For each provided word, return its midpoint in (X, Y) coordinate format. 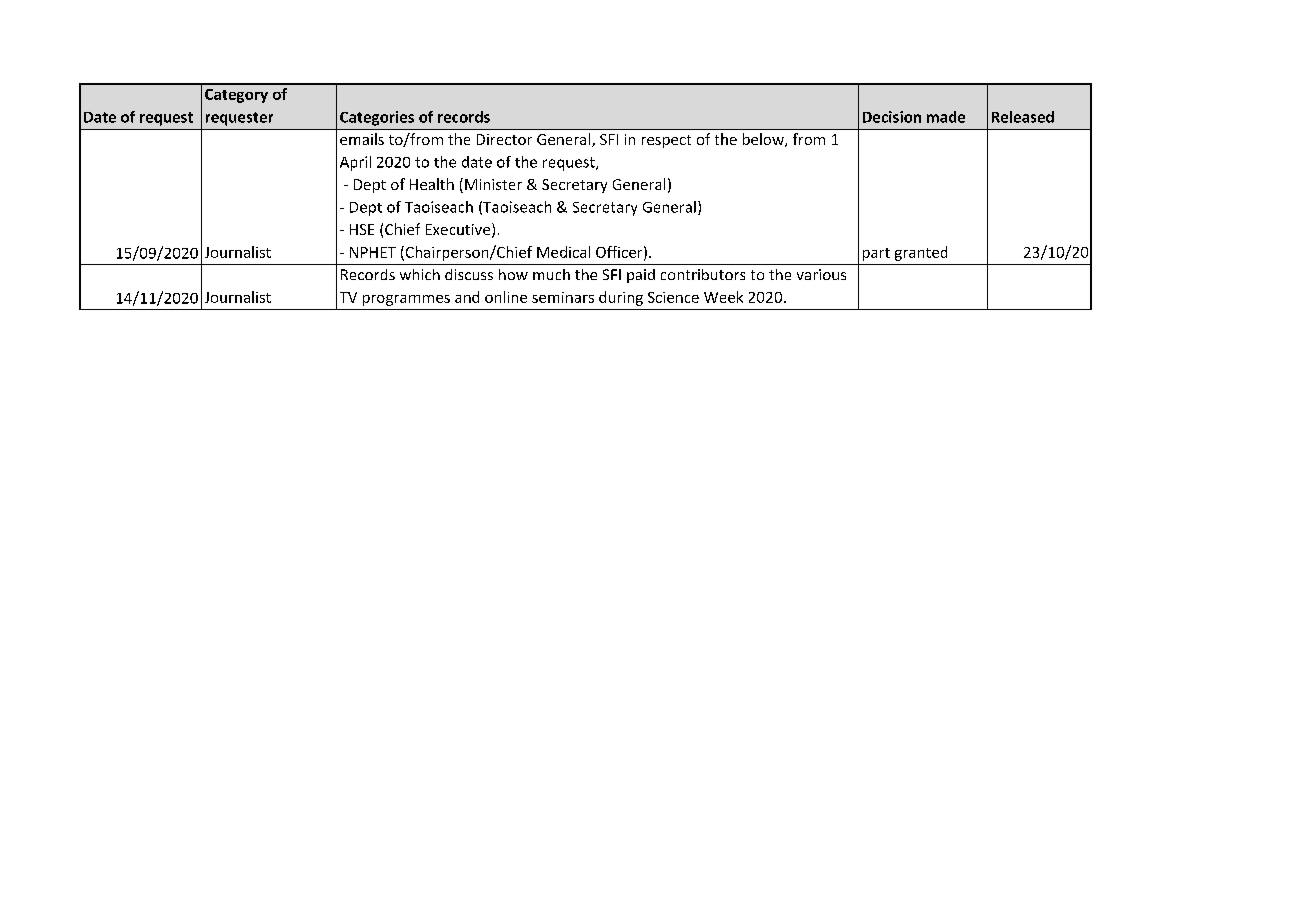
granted (921, 253)
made (946, 117)
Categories (377, 118)
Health (432, 184)
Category (236, 96)
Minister (493, 184)
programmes (406, 300)
